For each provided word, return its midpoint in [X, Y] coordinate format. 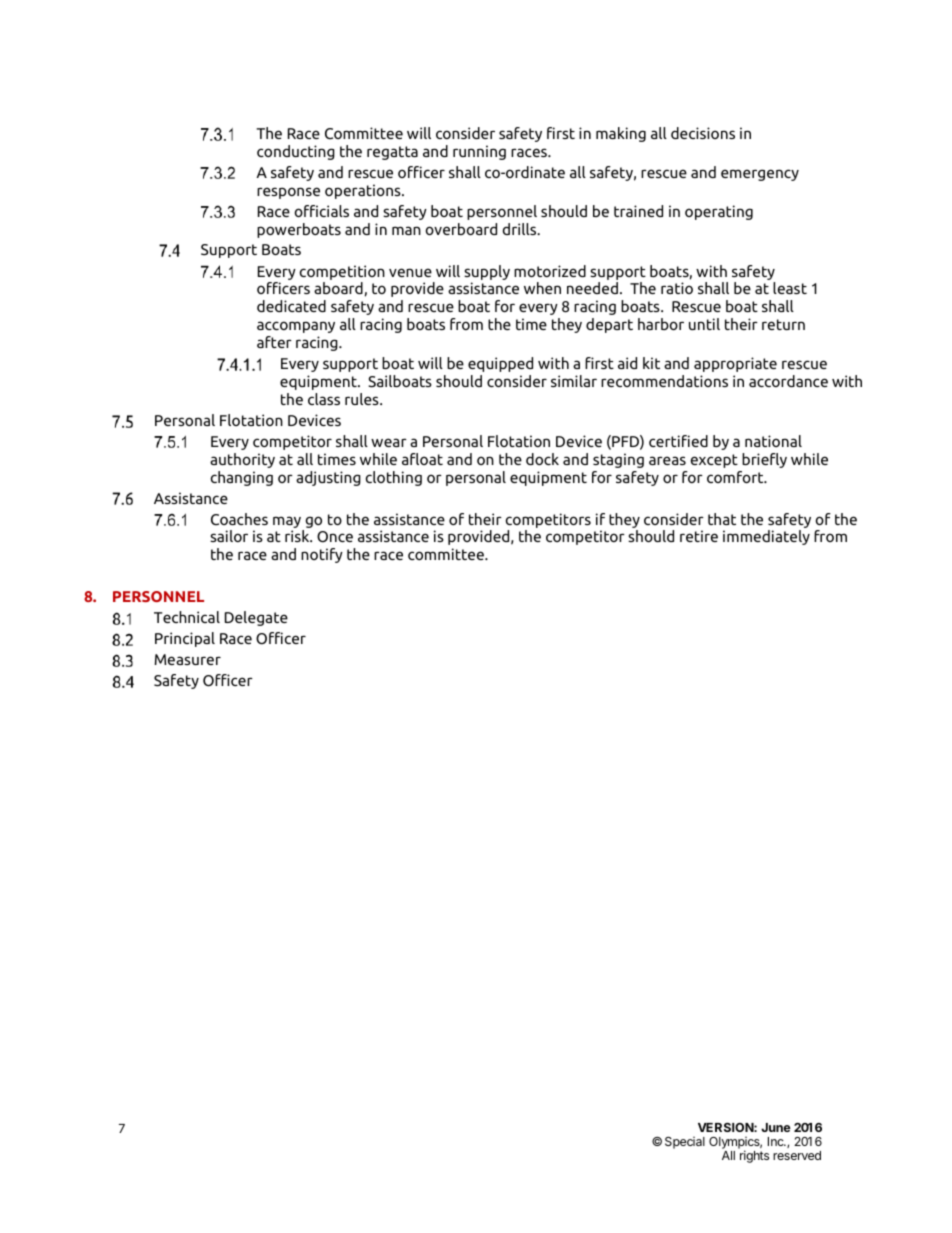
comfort [736, 477]
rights [754, 1156]
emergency [760, 175]
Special [685, 1143]
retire [699, 536]
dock [542, 459]
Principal [185, 639]
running [479, 152]
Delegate [256, 618]
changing [242, 478]
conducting [296, 152]
